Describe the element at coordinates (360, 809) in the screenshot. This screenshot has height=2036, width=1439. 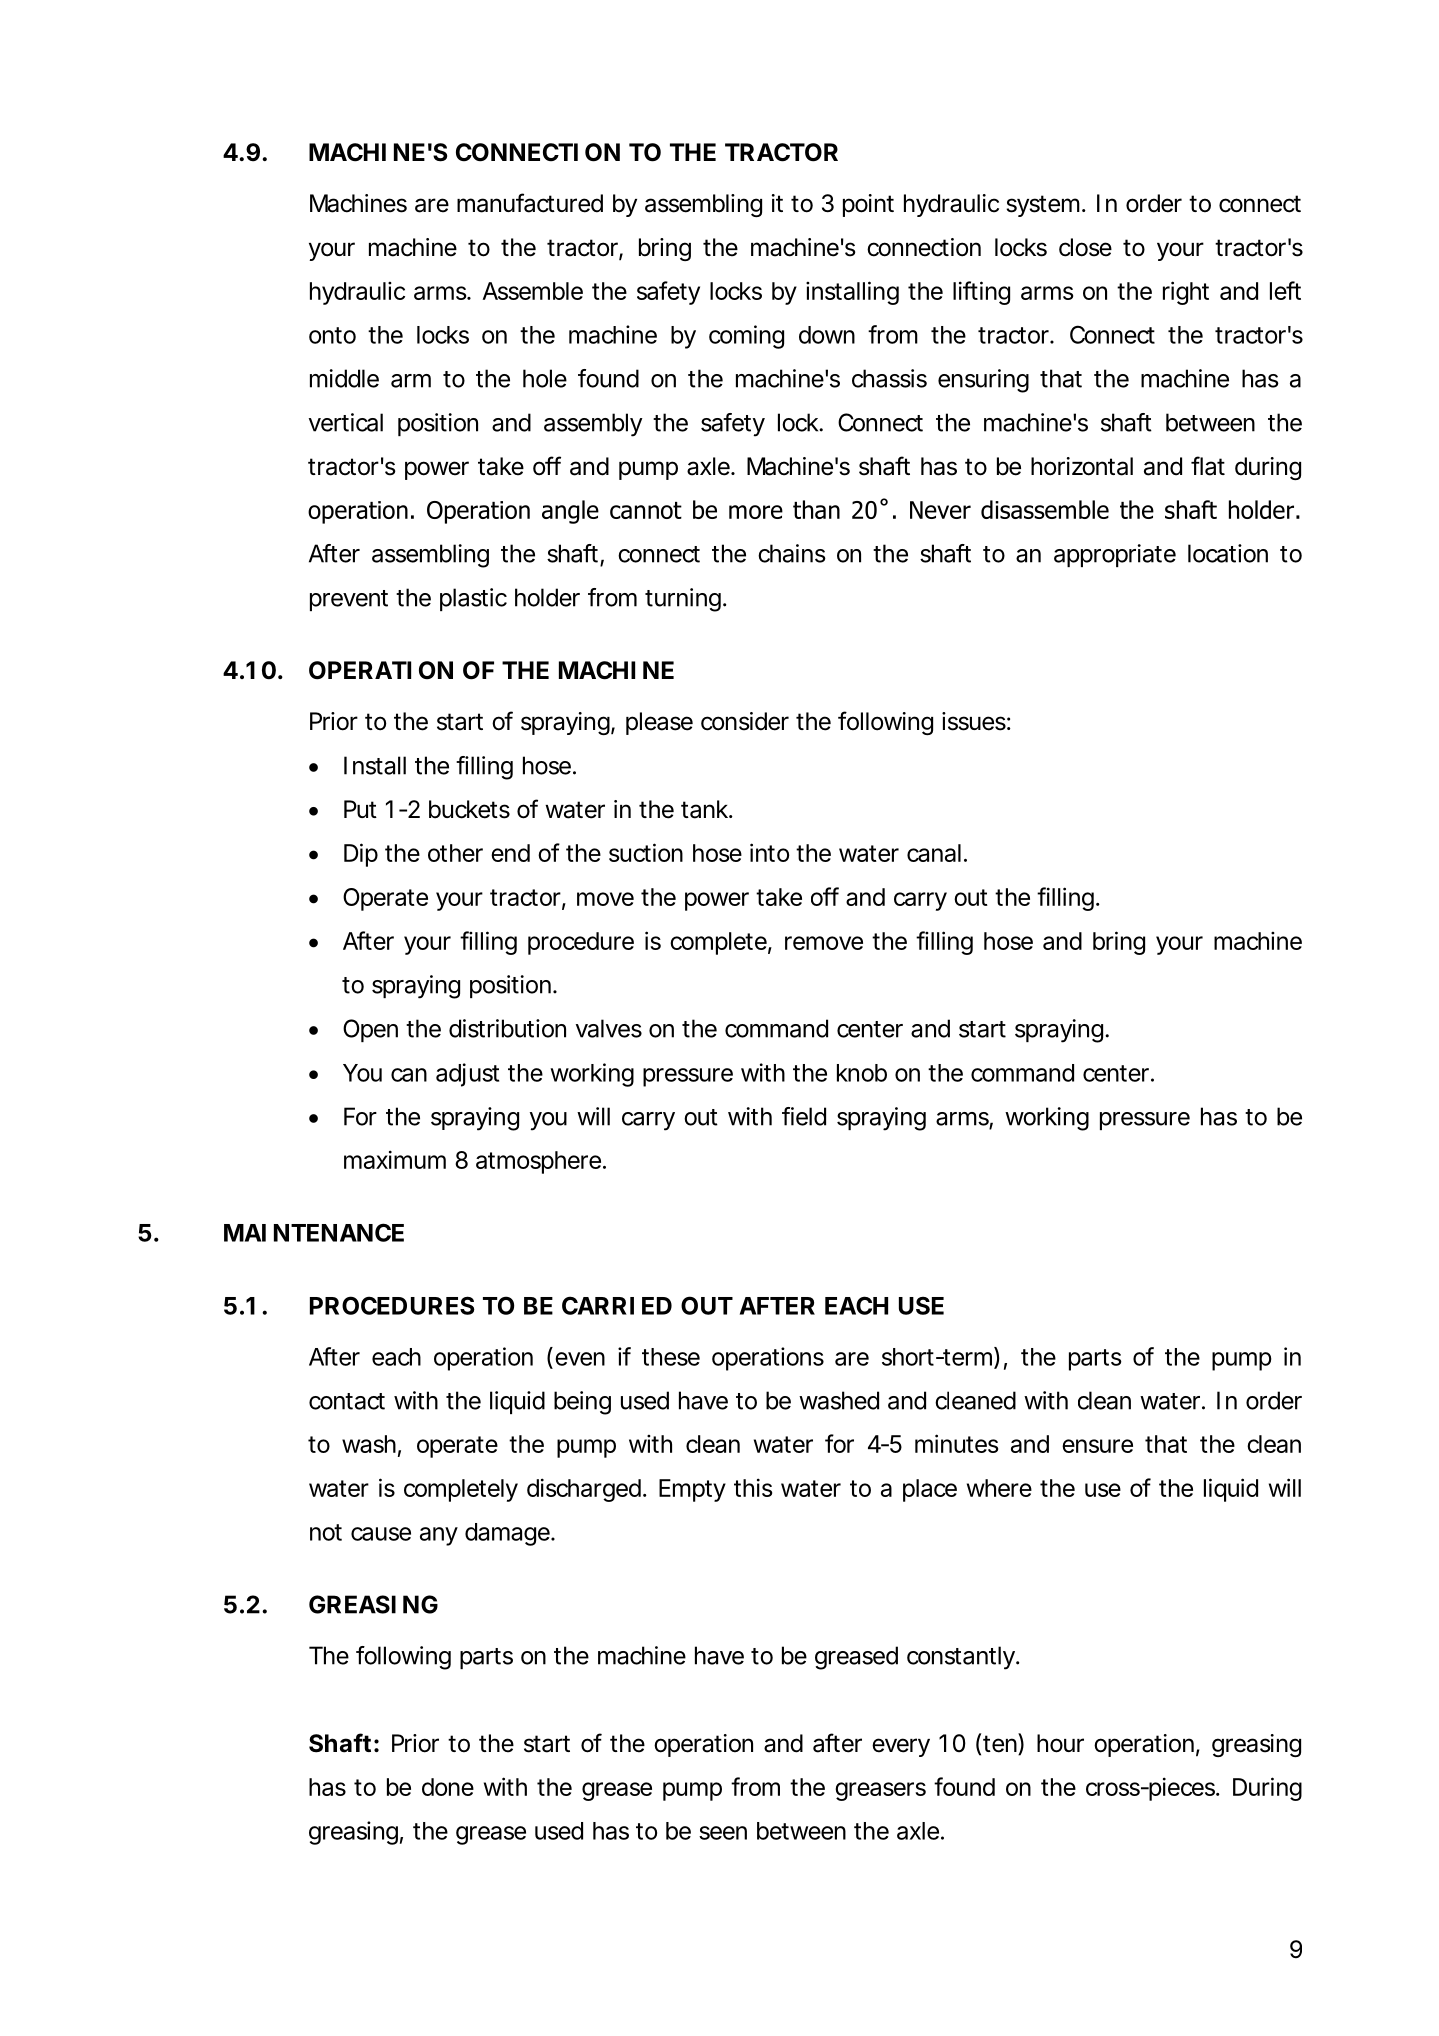
I see `Put` at that location.
